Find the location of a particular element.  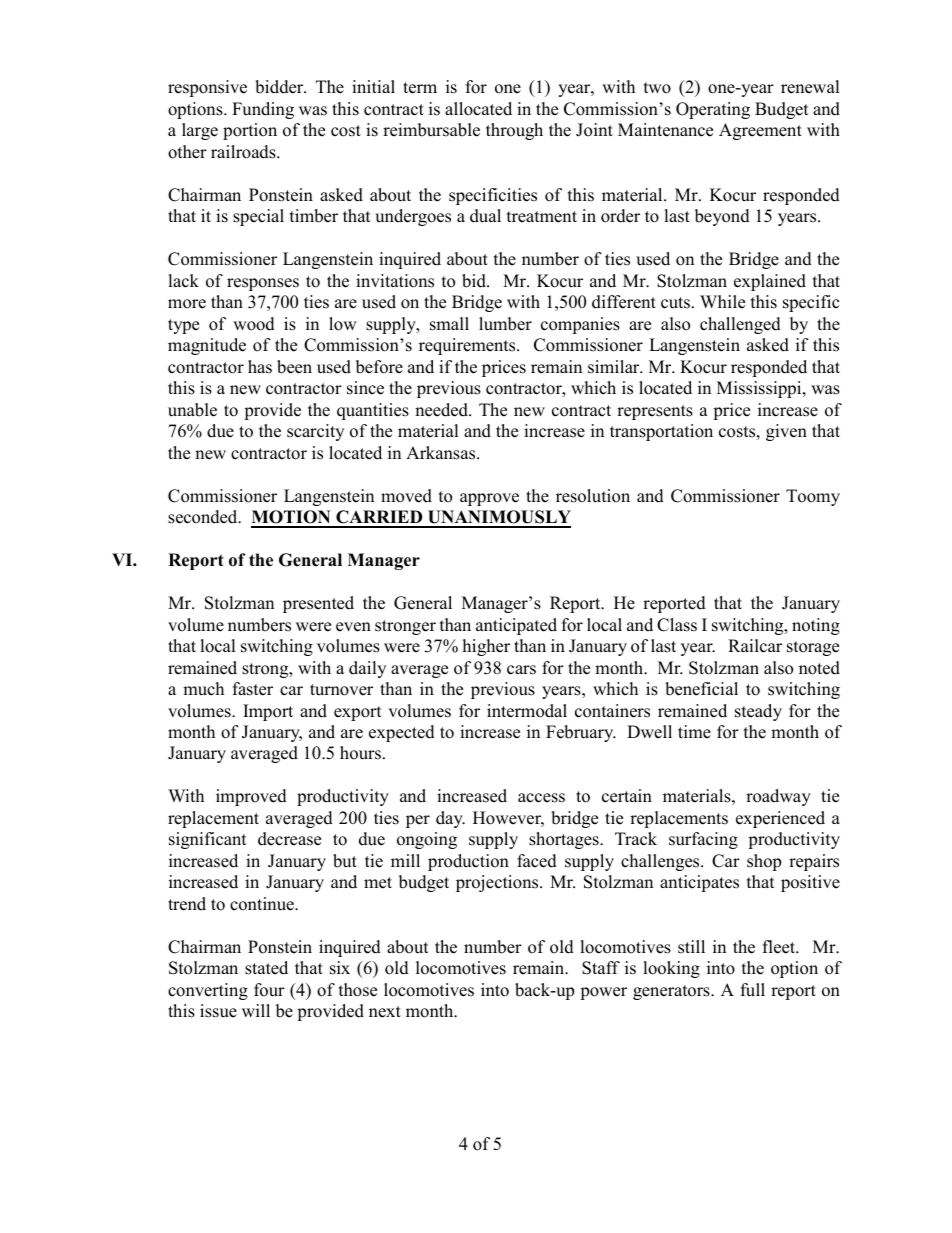

presented is located at coordinates (318, 604).
